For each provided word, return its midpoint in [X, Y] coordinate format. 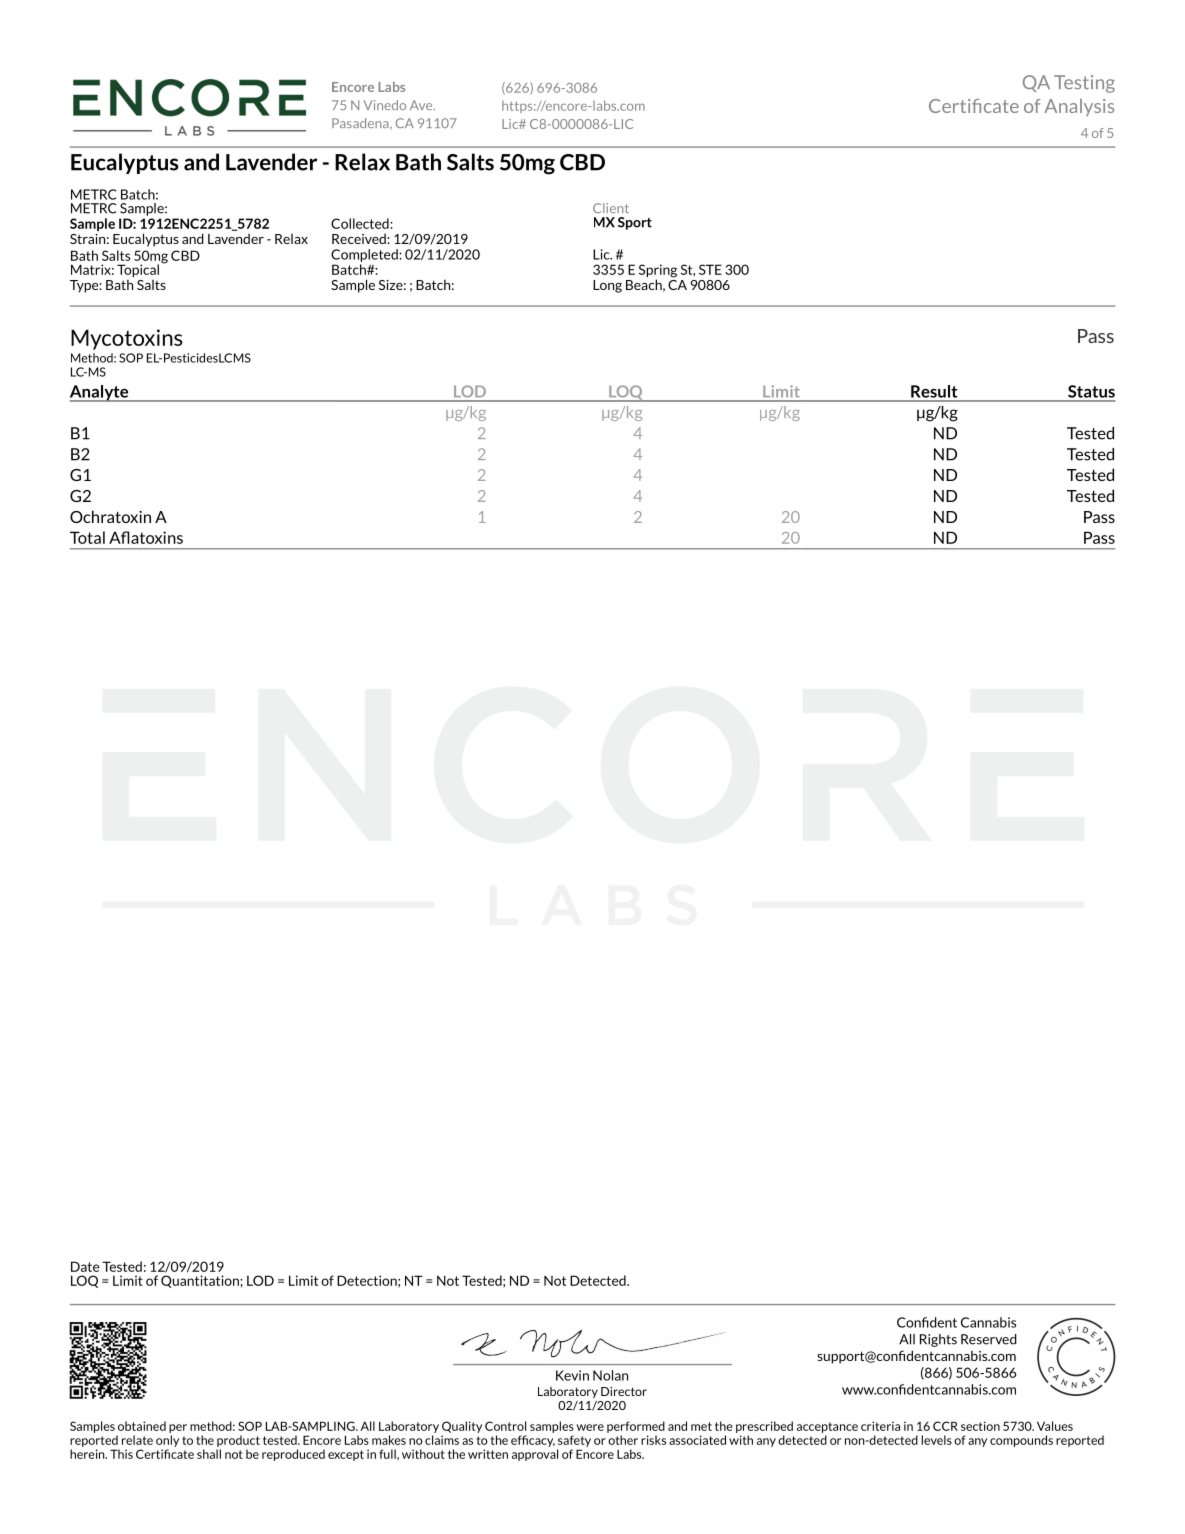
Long [607, 286]
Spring [658, 272]
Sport [635, 223]
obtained [142, 1426]
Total [87, 537]
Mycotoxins [127, 339]
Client [611, 208]
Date [85, 1266]
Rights [938, 1340]
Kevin [572, 1375]
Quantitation [201, 1281]
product [238, 1441]
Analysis [1079, 107]
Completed [365, 255]
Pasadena [361, 124]
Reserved [989, 1339]
